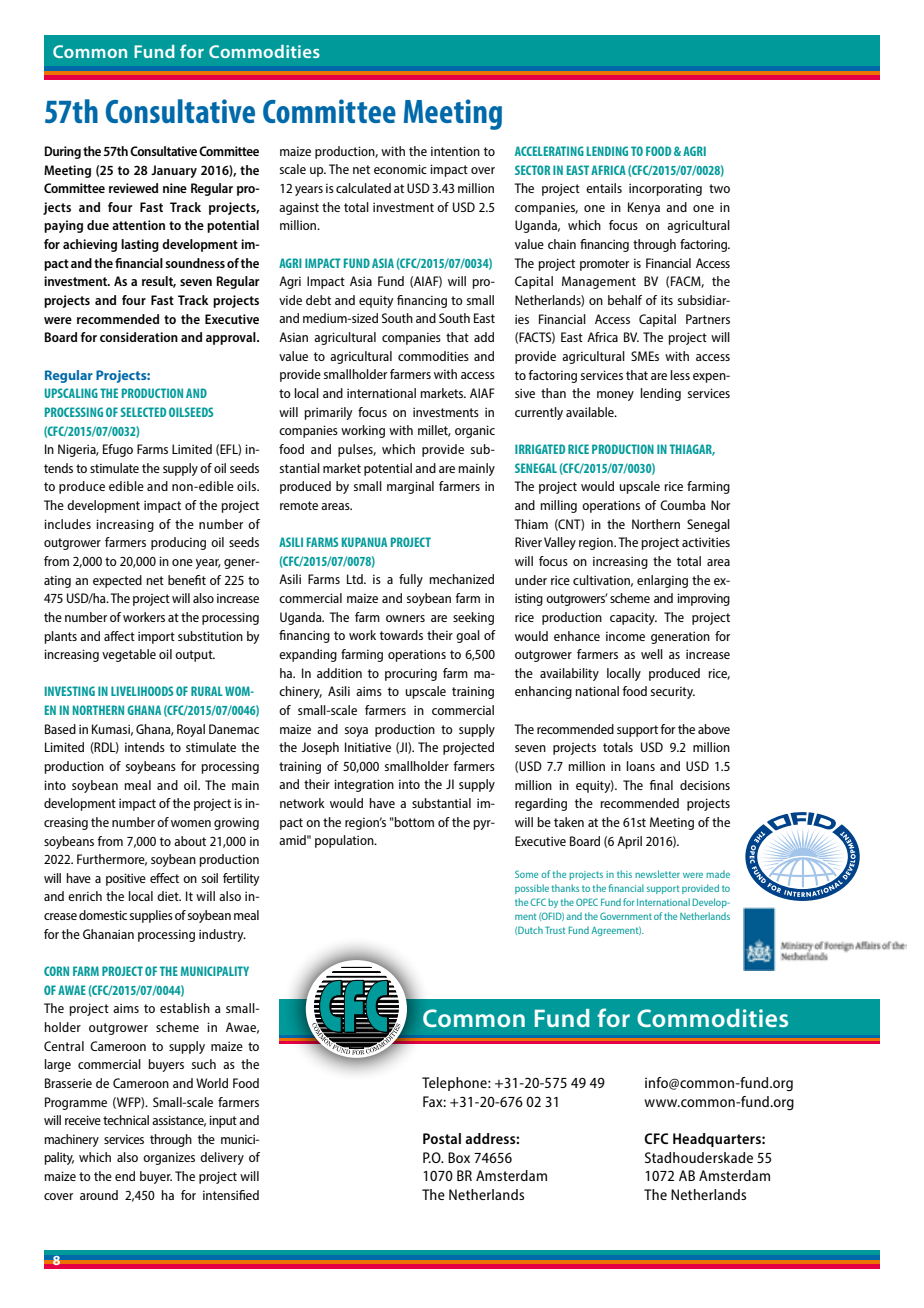  I want to click on marginal, so click(410, 487).
